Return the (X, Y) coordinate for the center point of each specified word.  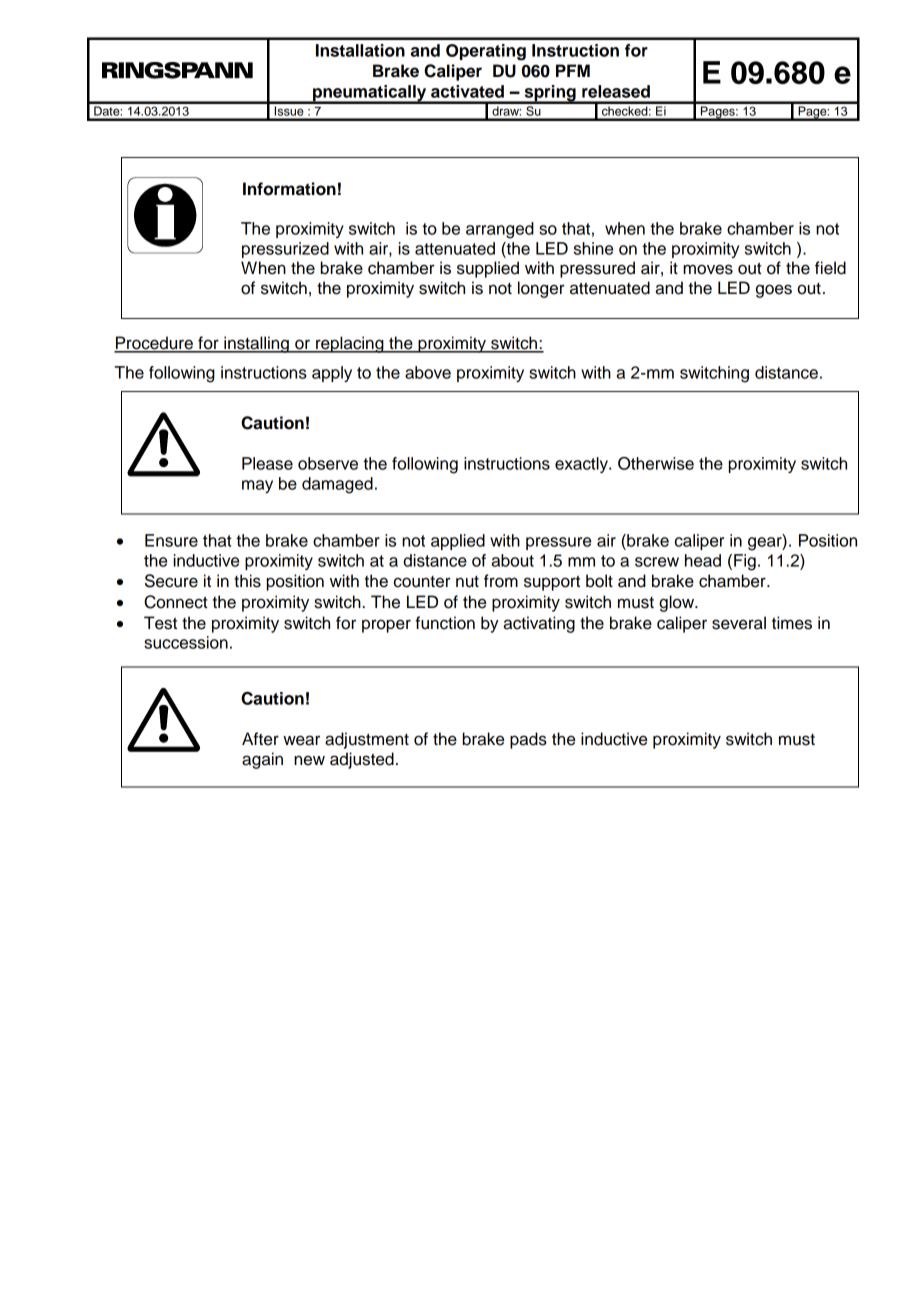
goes (774, 291)
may (257, 486)
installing (256, 344)
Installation (360, 50)
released (616, 91)
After (260, 739)
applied (458, 542)
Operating (486, 52)
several (739, 623)
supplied (488, 269)
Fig (745, 562)
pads (528, 740)
